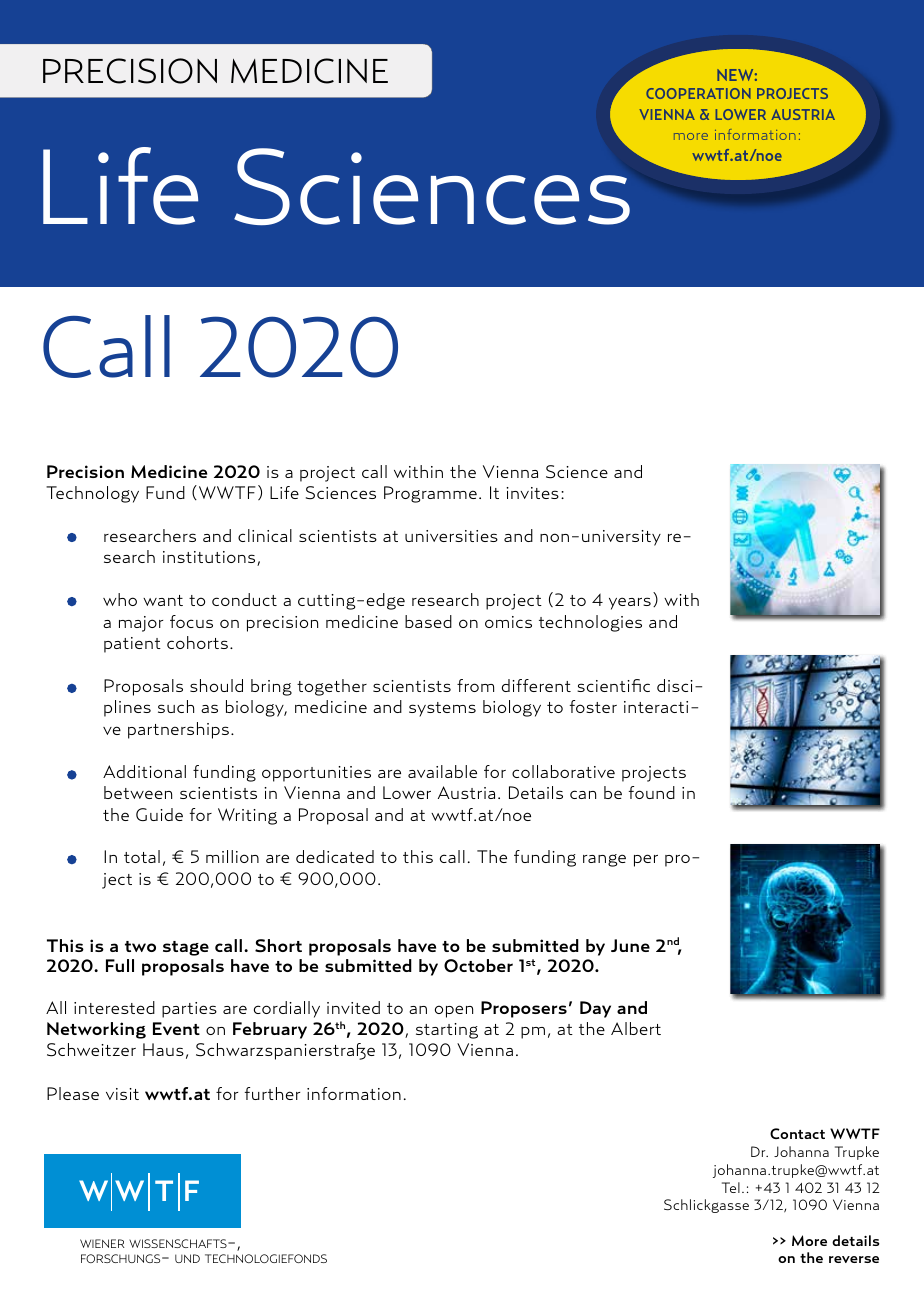 This screenshot has height=1308, width=924. I want to click on from, so click(475, 685).
